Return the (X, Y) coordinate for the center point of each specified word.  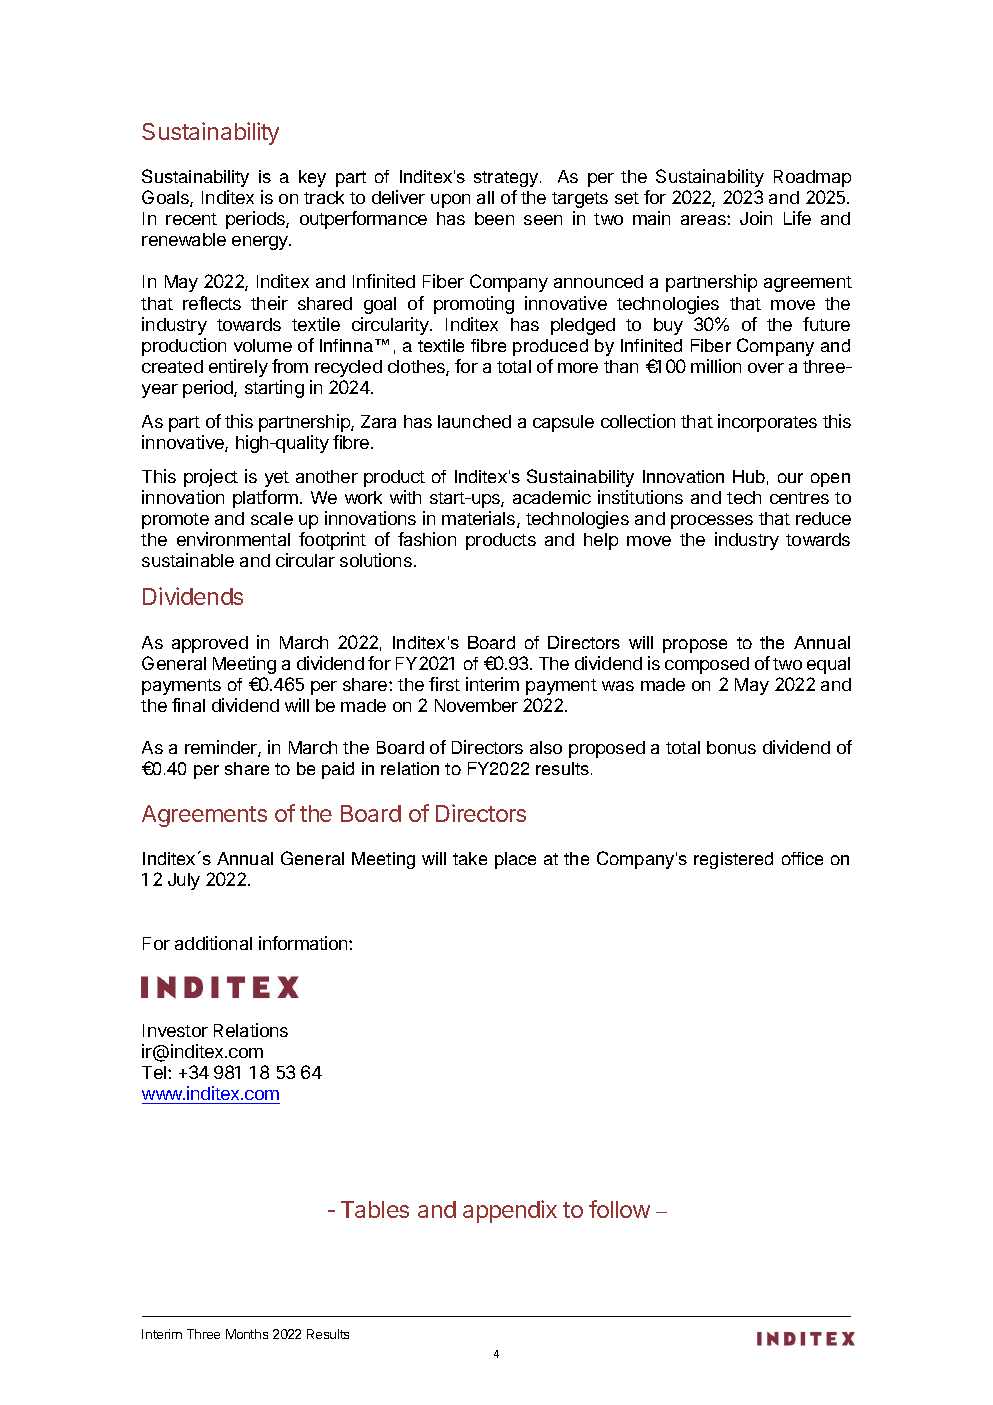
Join (756, 218)
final (188, 705)
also (546, 747)
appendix (510, 1211)
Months (247, 1334)
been (494, 218)
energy (261, 243)
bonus (731, 747)
